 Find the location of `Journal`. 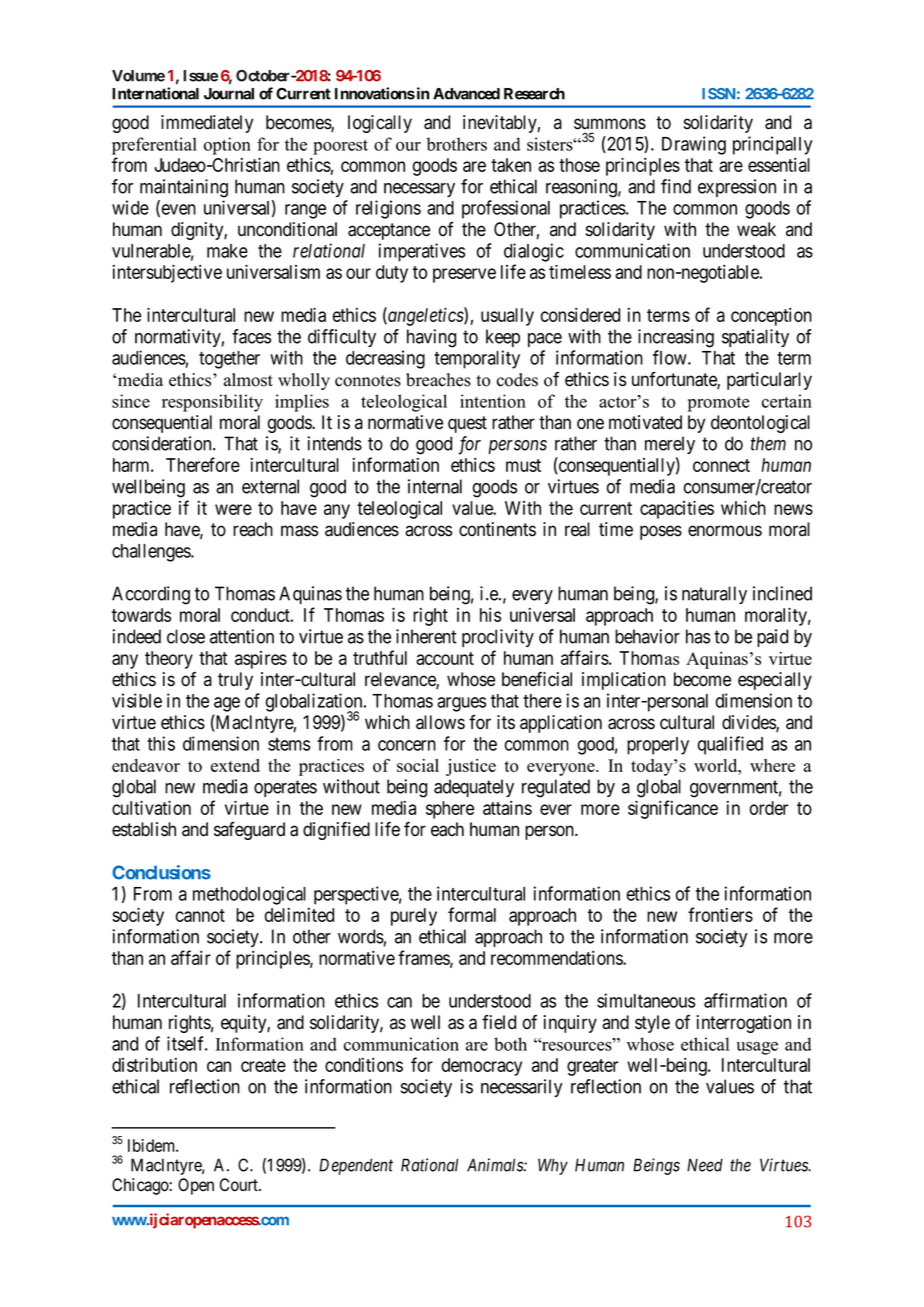

Journal is located at coordinates (229, 94).
